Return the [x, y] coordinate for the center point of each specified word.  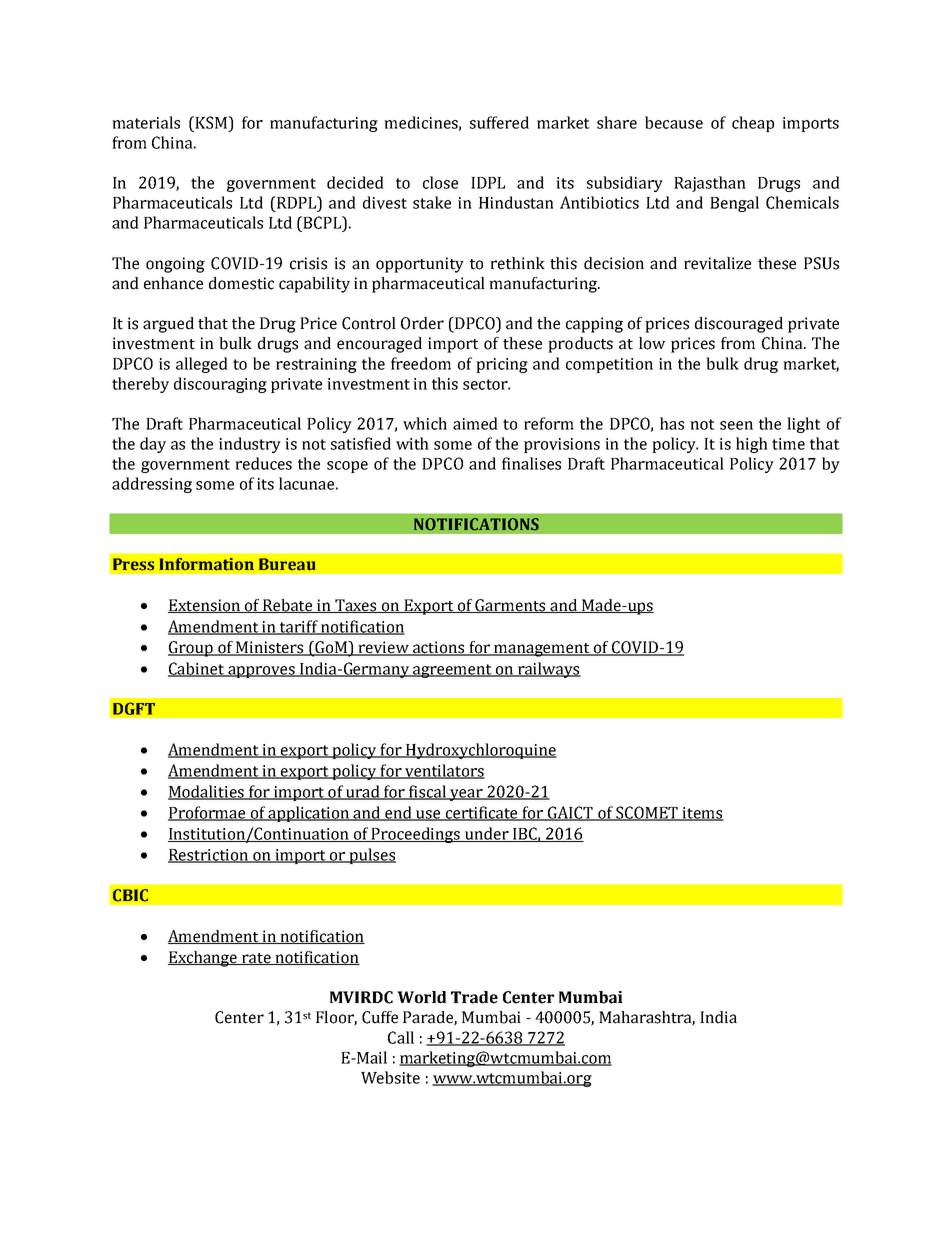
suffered [499, 122]
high [752, 445]
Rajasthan [710, 184]
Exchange [204, 959]
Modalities [207, 792]
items [702, 814]
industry [250, 445]
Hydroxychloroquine [480, 751]
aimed [475, 423]
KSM [211, 122]
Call [401, 1037]
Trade [474, 997]
